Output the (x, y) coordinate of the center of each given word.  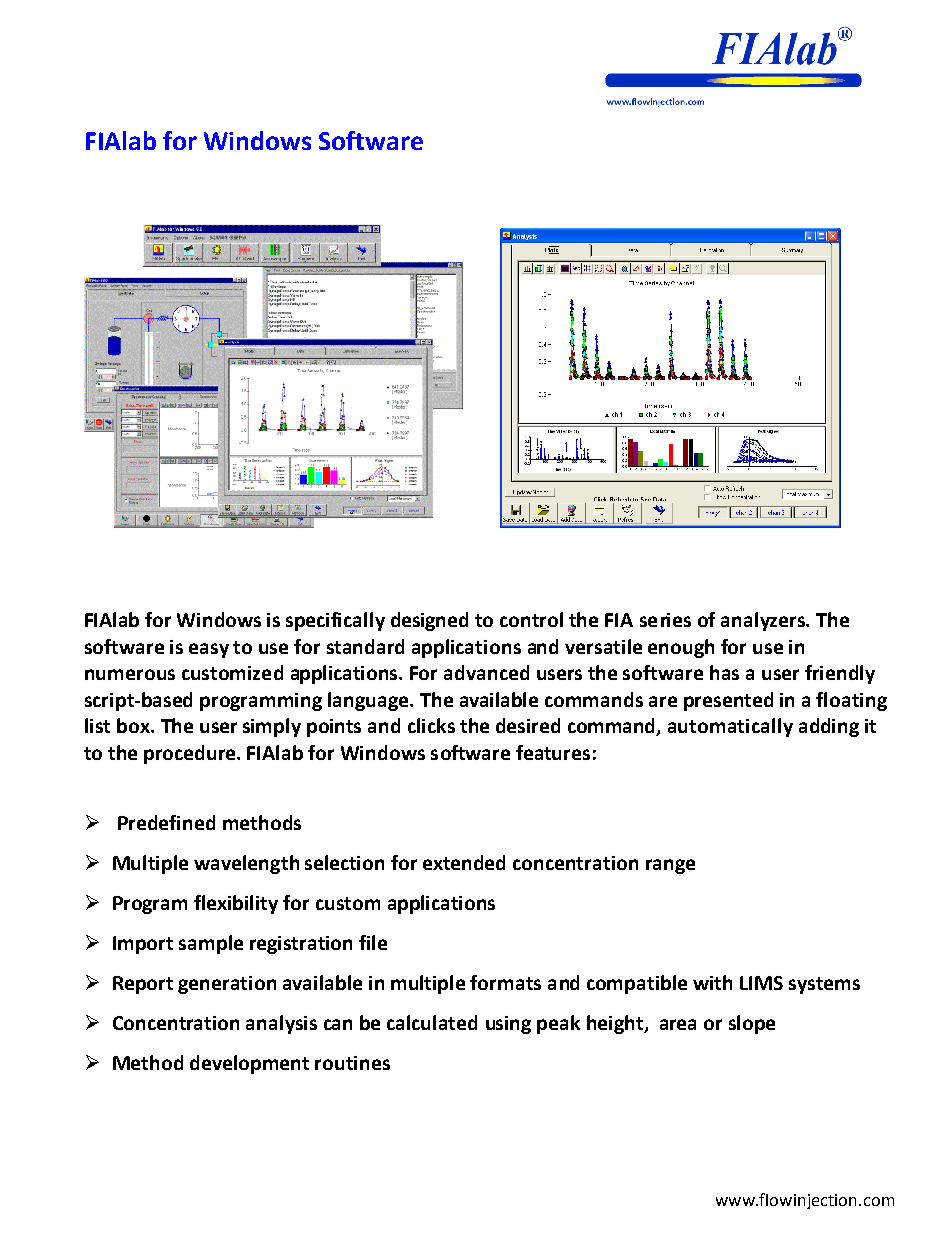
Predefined (166, 822)
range (670, 866)
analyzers (764, 621)
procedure (191, 754)
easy (209, 650)
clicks (431, 725)
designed (429, 621)
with (712, 982)
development (249, 1064)
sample (211, 944)
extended (464, 862)
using (508, 1025)
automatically (730, 727)
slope (752, 1024)
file (373, 942)
